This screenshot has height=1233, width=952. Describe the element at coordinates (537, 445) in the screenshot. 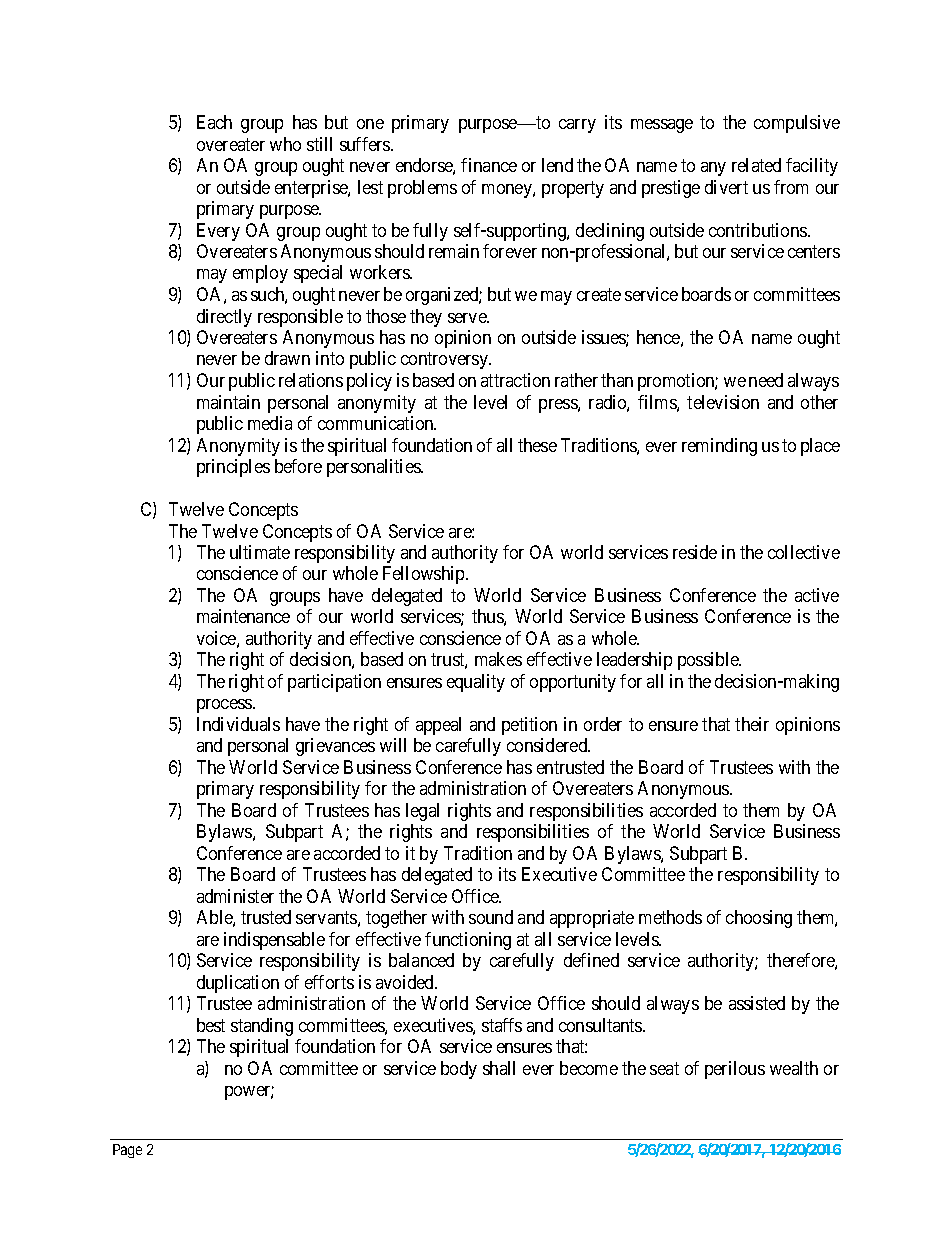

I see `these` at that location.
